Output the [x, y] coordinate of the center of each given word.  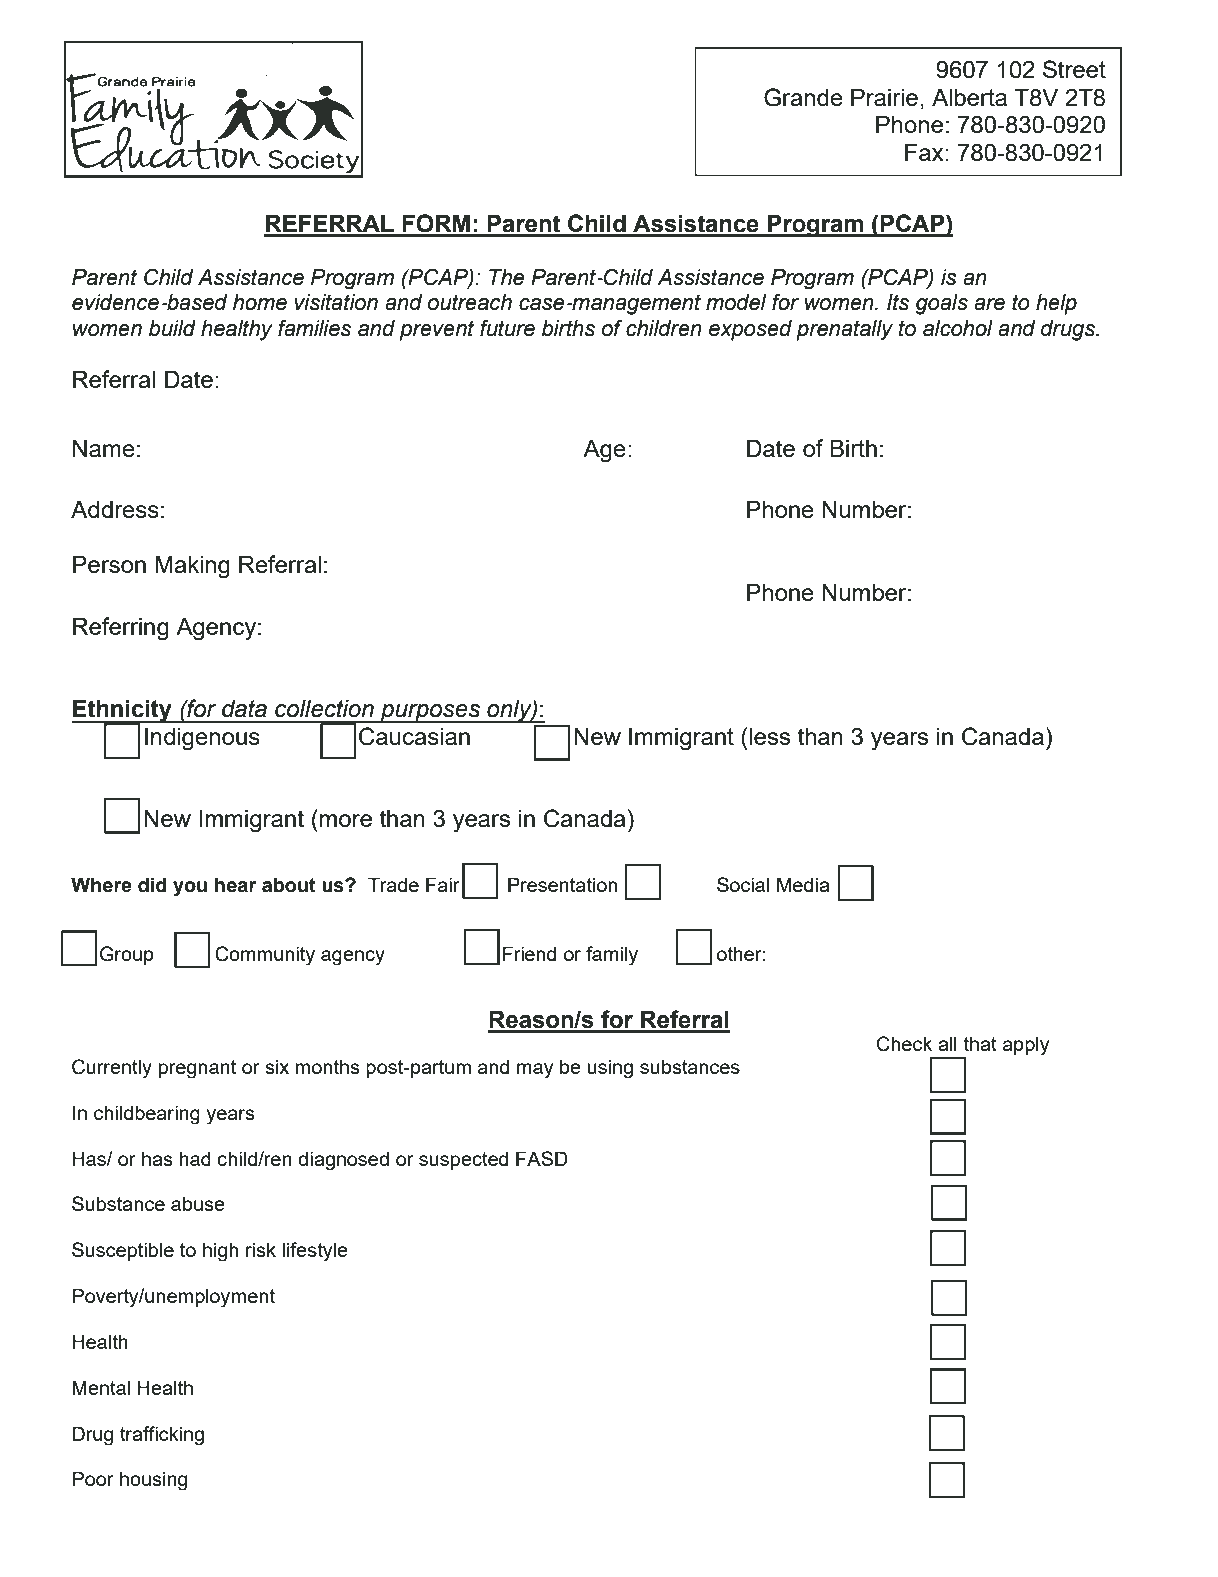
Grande [803, 97]
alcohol [958, 328]
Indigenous [202, 739]
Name [104, 448]
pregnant [197, 1069]
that [980, 1043]
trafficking [162, 1436]
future [507, 328]
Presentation [562, 884]
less [769, 736]
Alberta [969, 97]
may [535, 1071]
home [260, 302]
